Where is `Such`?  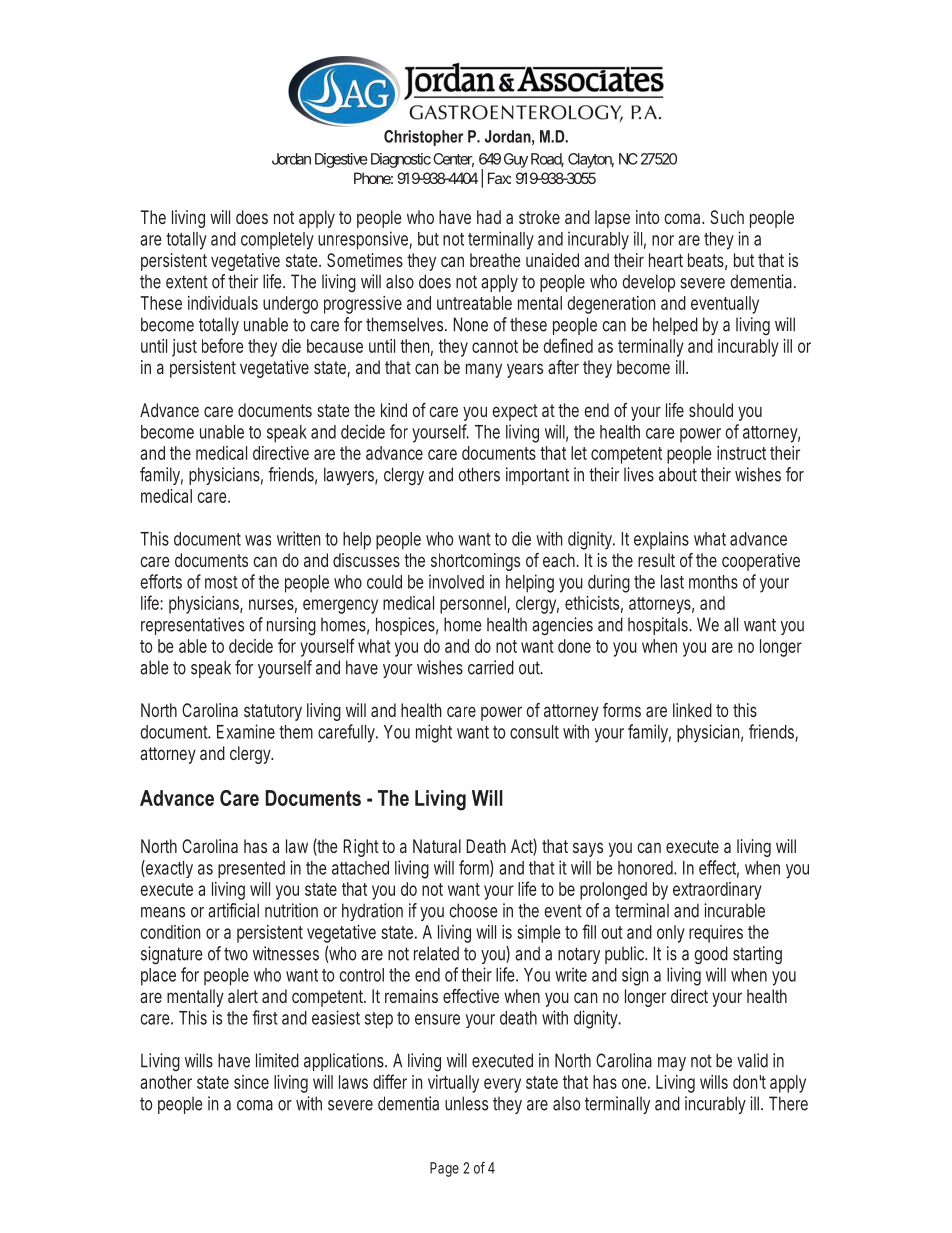 Such is located at coordinates (727, 217).
